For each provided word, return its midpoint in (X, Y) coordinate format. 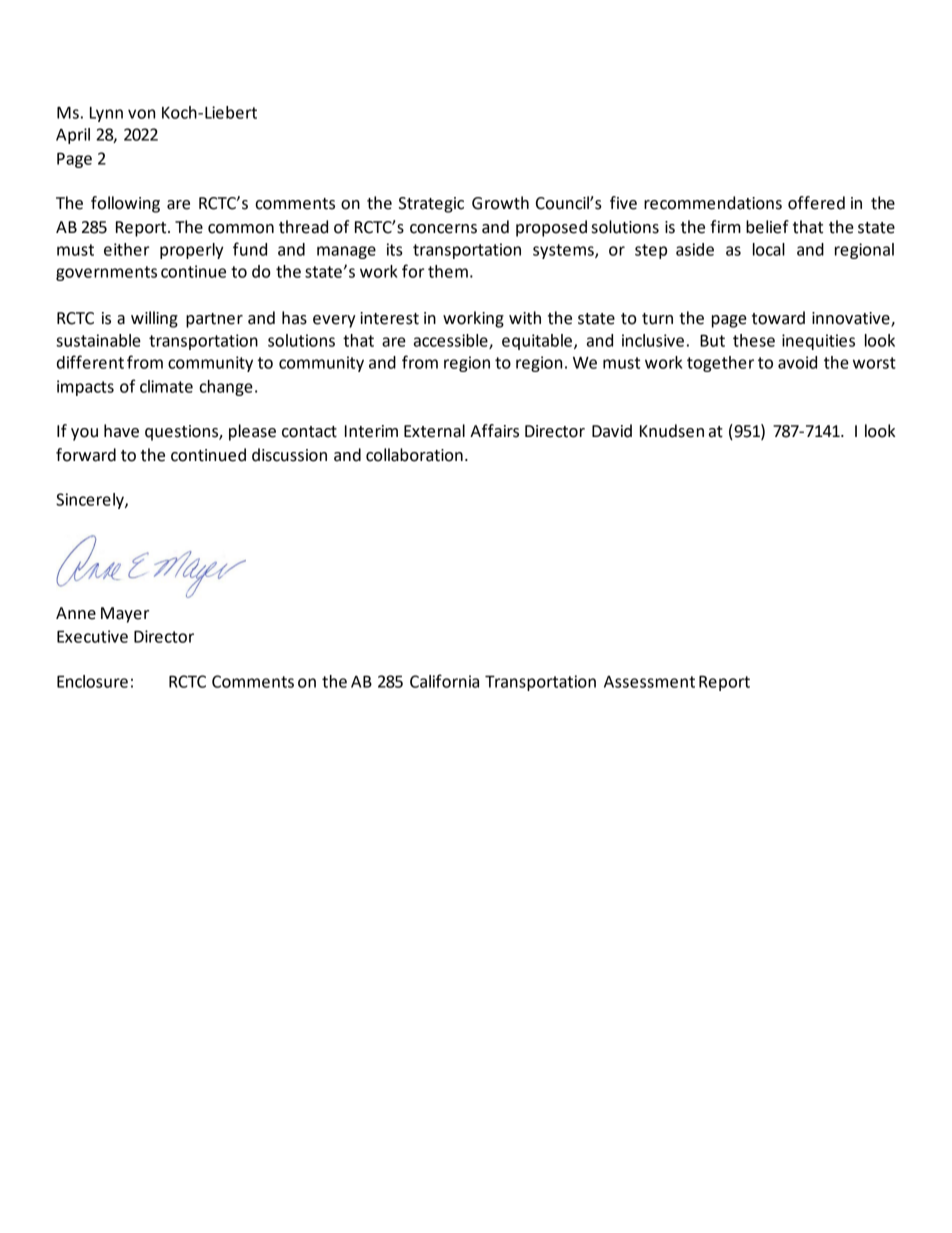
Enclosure (92, 681)
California (444, 681)
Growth (500, 203)
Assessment (649, 682)
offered (816, 203)
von (141, 114)
